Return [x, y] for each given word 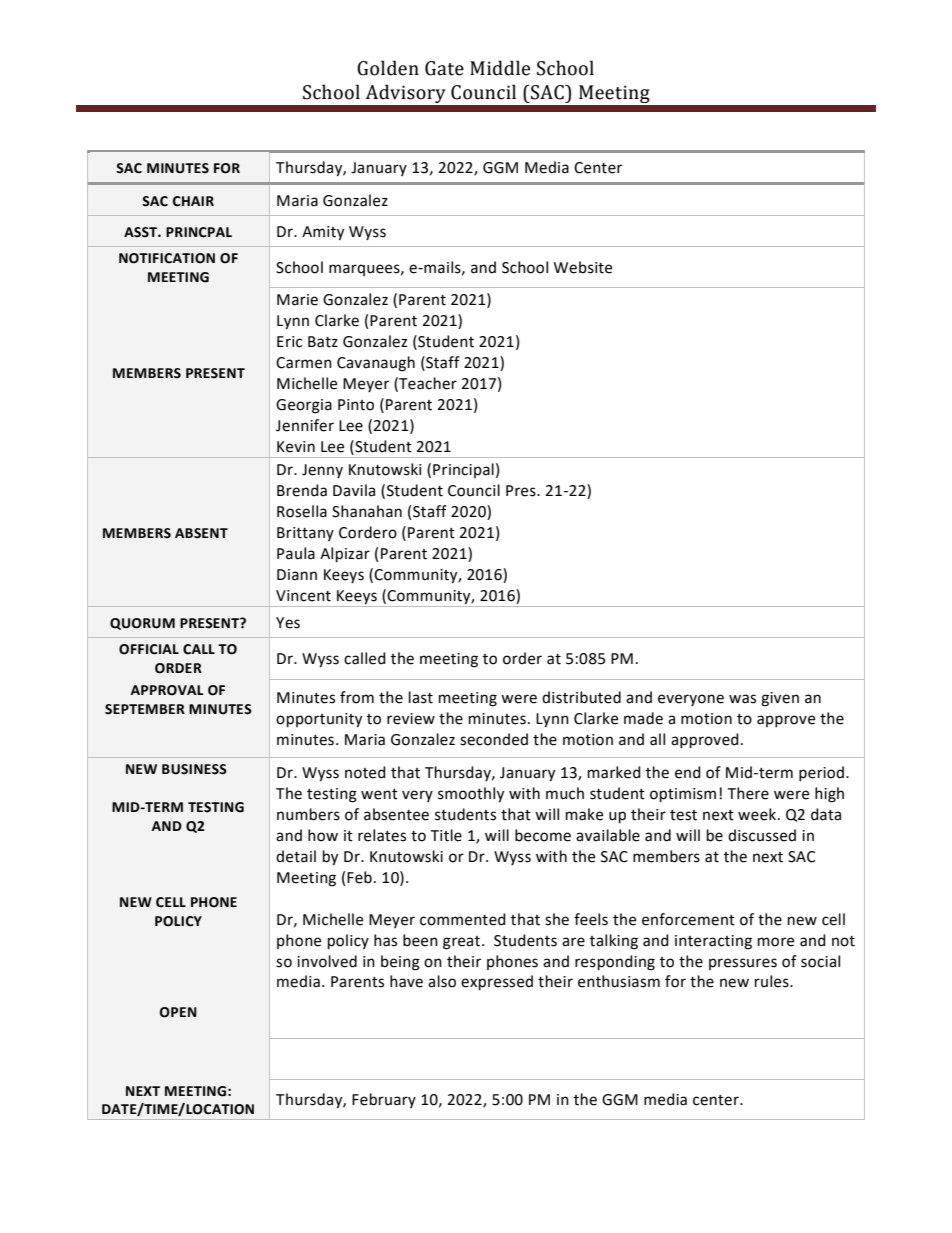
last [421, 697]
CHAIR [193, 201]
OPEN [178, 1012]
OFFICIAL [149, 649]
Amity [323, 233]
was [742, 699]
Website [583, 267]
